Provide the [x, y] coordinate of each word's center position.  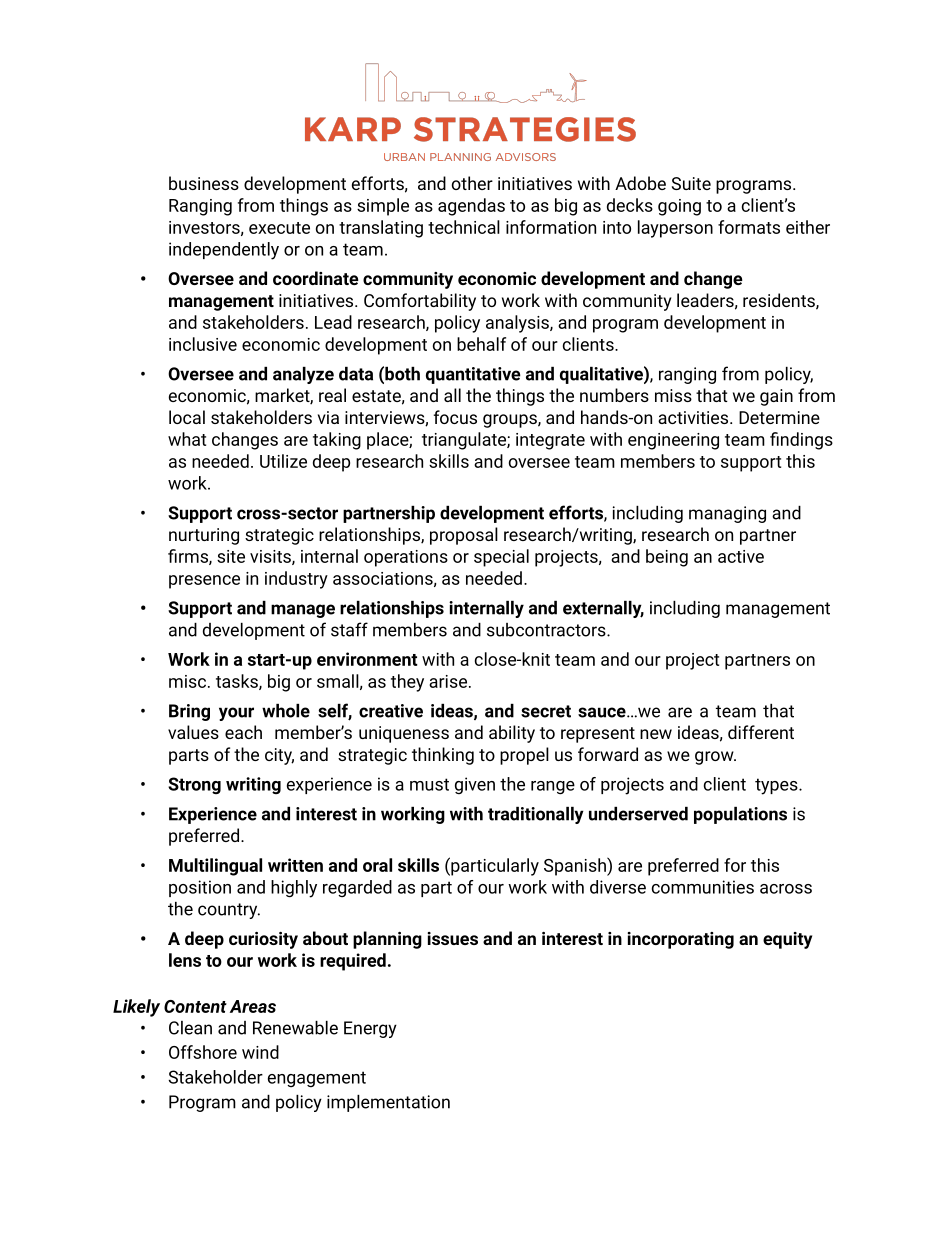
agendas [471, 207]
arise [448, 681]
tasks [238, 682]
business [204, 183]
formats [749, 227]
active [741, 556]
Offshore [203, 1052]
